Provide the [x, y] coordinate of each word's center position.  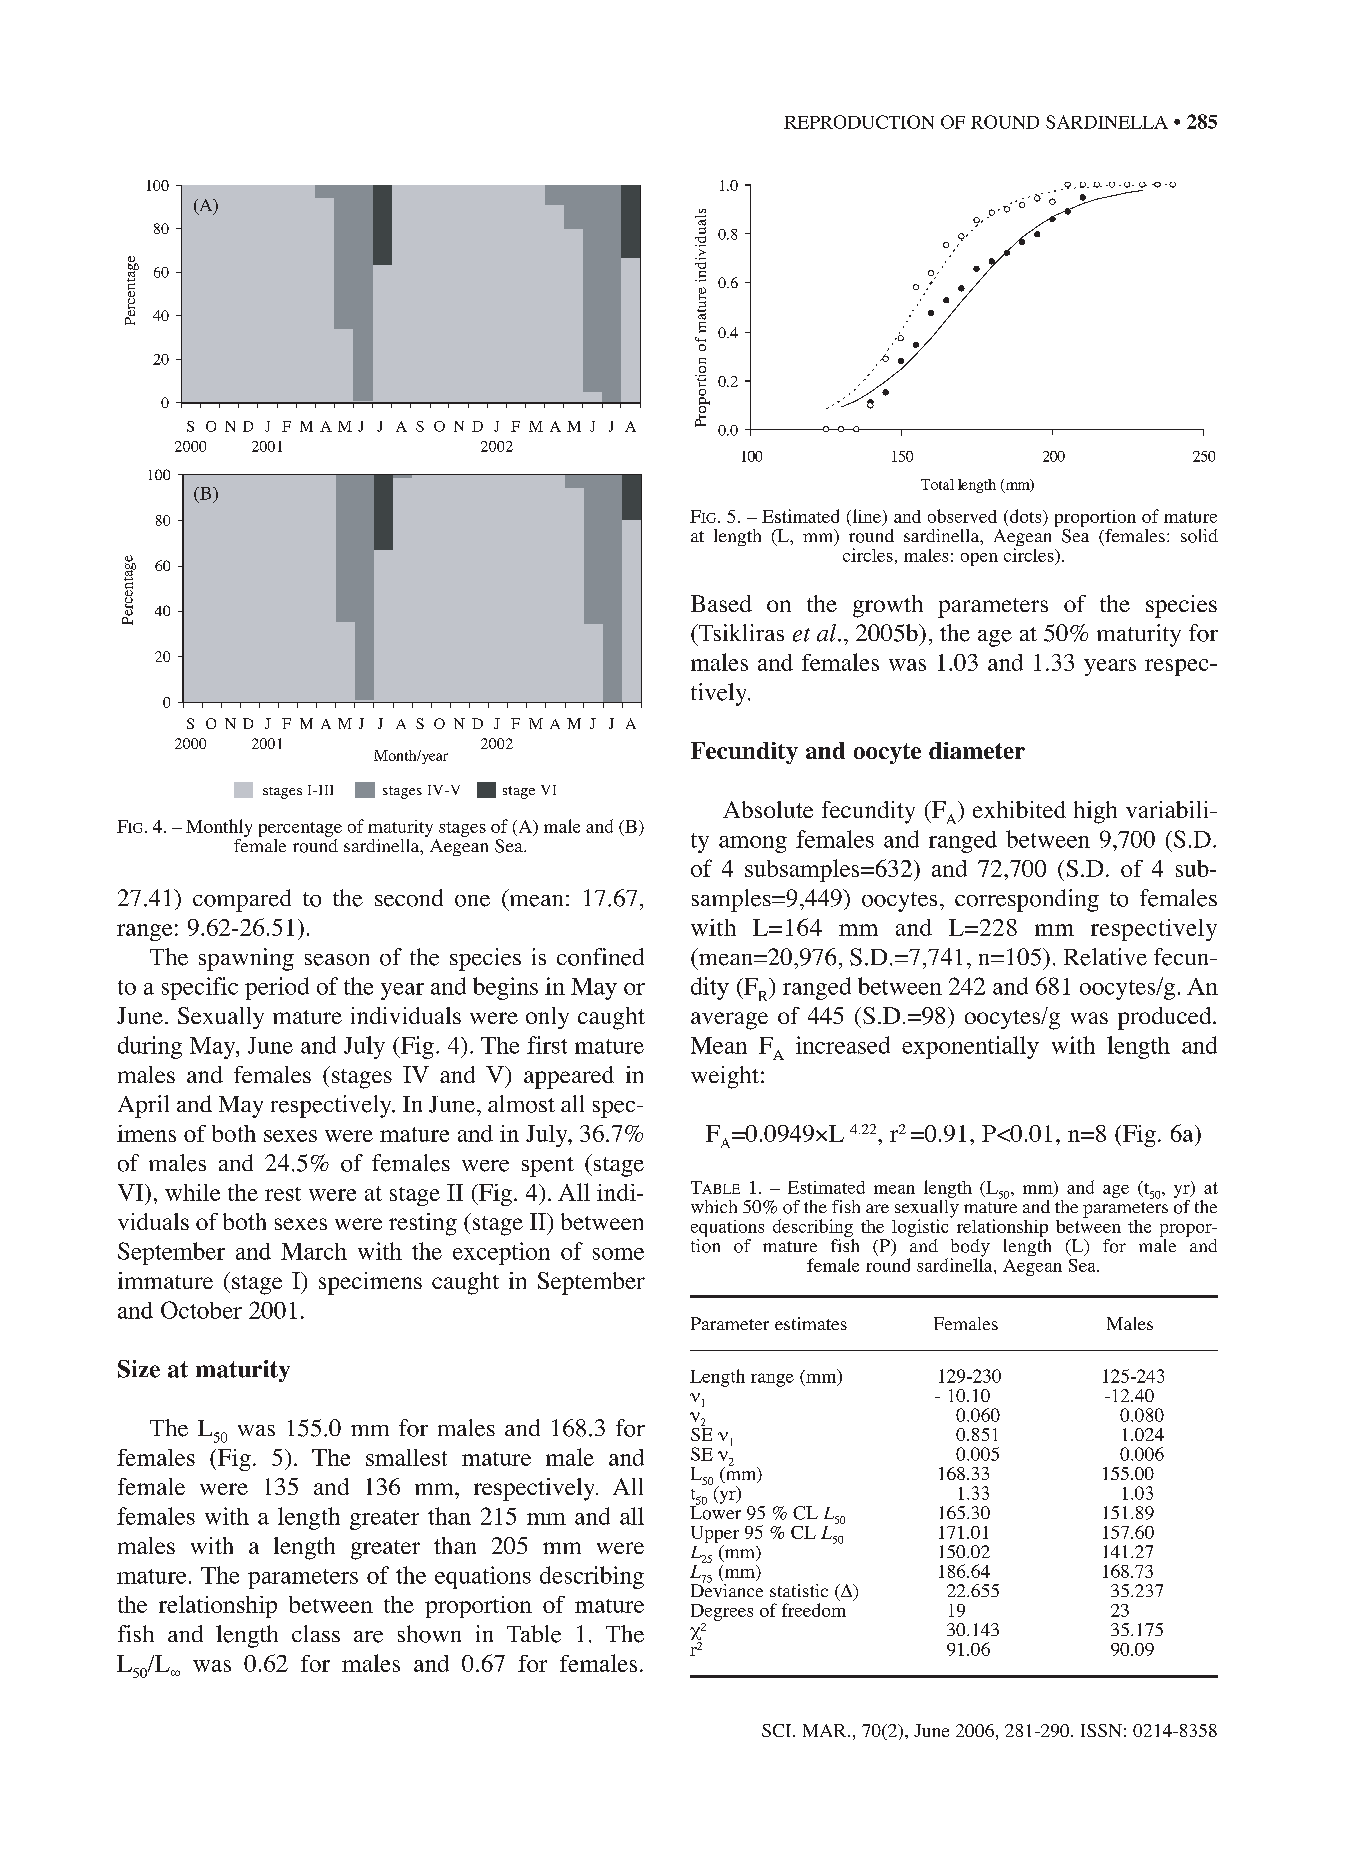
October [201, 1310]
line [865, 516]
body [970, 1249]
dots [1025, 516]
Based [721, 603]
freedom [814, 1610]
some [618, 1254]
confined [600, 957]
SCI [778, 1730]
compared [242, 900]
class [316, 1633]
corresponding [1027, 900]
